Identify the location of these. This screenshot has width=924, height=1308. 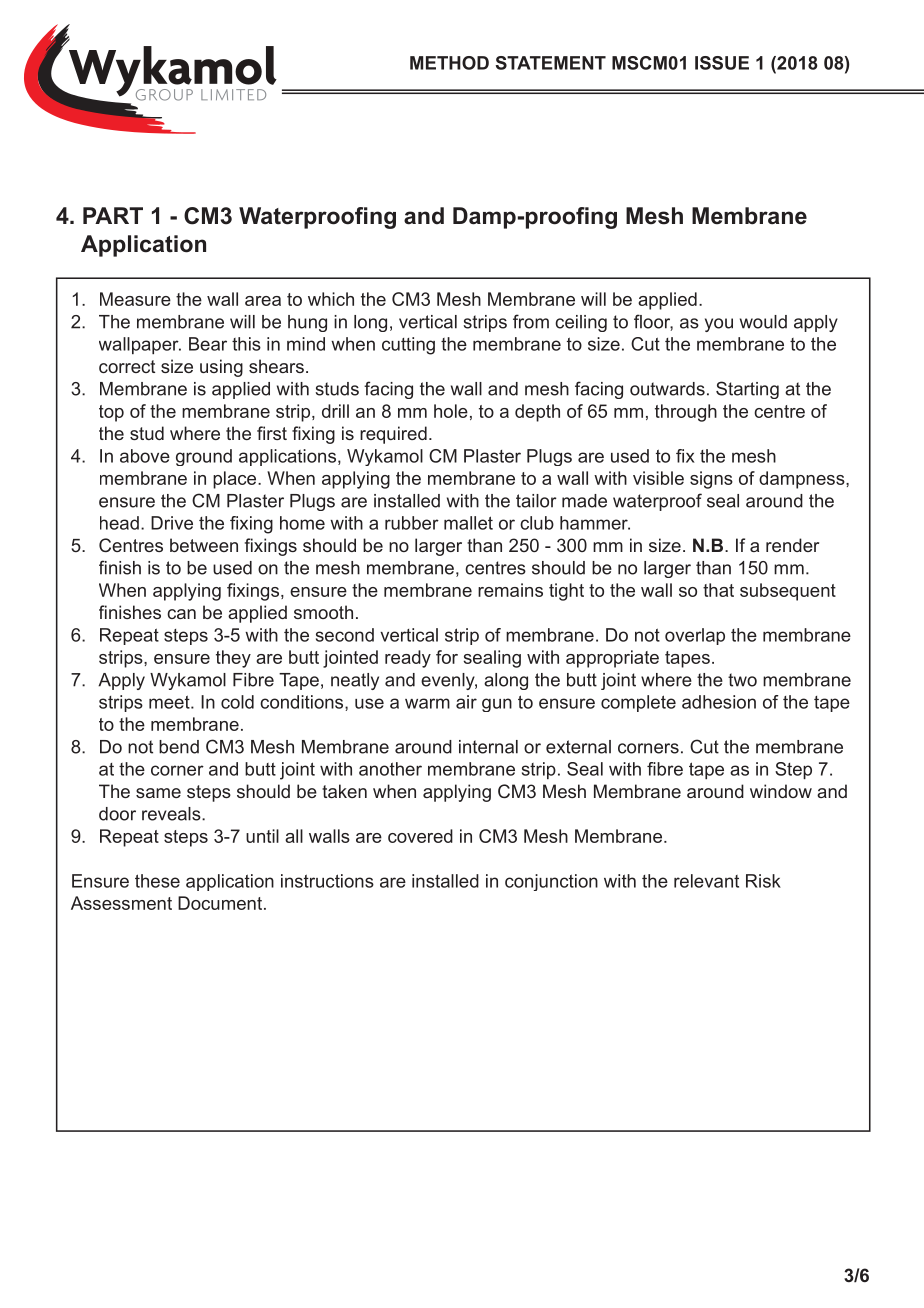
(157, 881).
